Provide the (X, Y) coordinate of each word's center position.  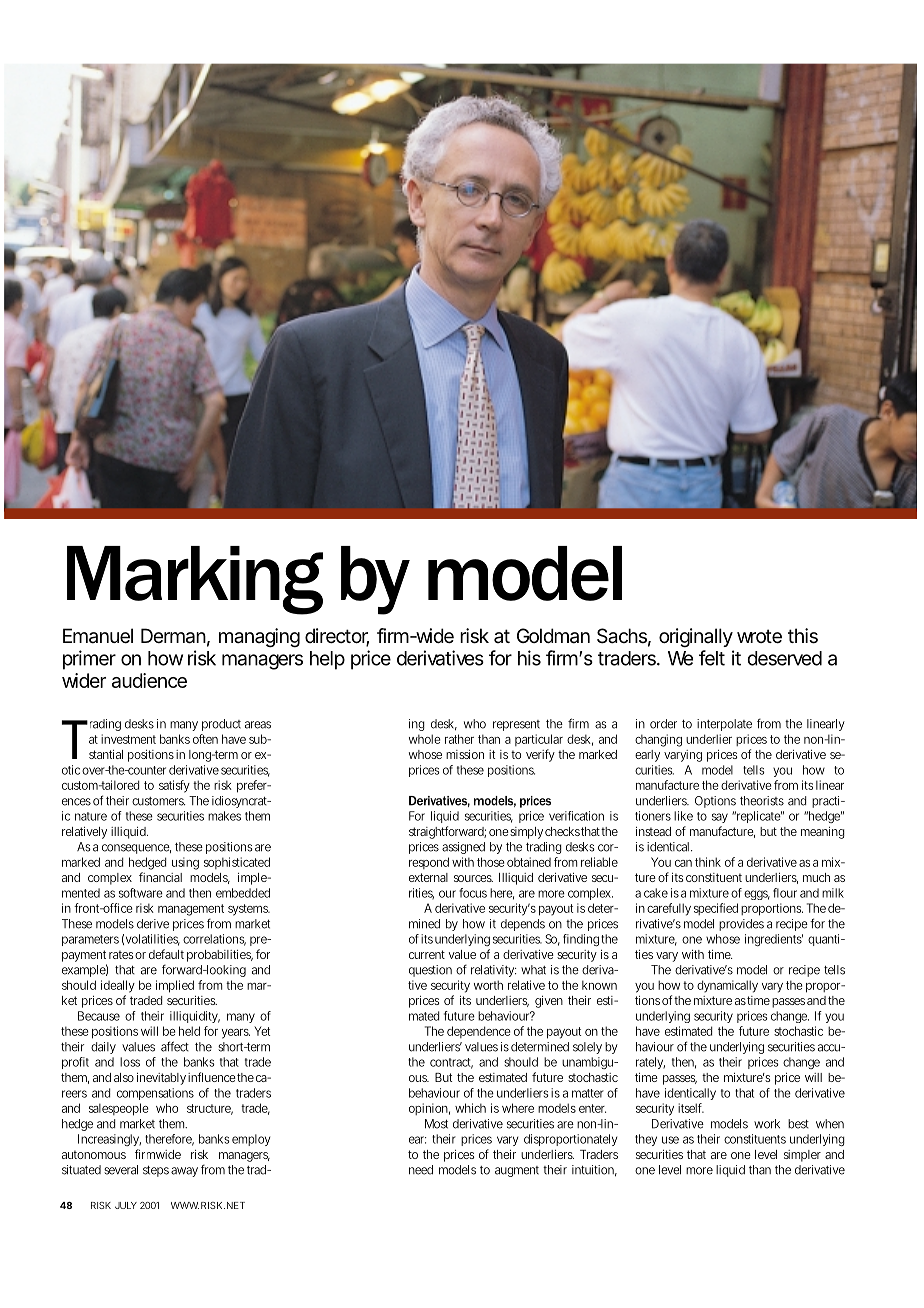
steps (156, 1171)
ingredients (774, 940)
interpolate (724, 725)
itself (691, 1108)
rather (459, 739)
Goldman (553, 636)
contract (451, 1063)
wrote (759, 636)
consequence (136, 849)
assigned (463, 848)
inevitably (161, 1079)
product (221, 725)
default (166, 954)
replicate (758, 817)
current (427, 954)
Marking (195, 580)
